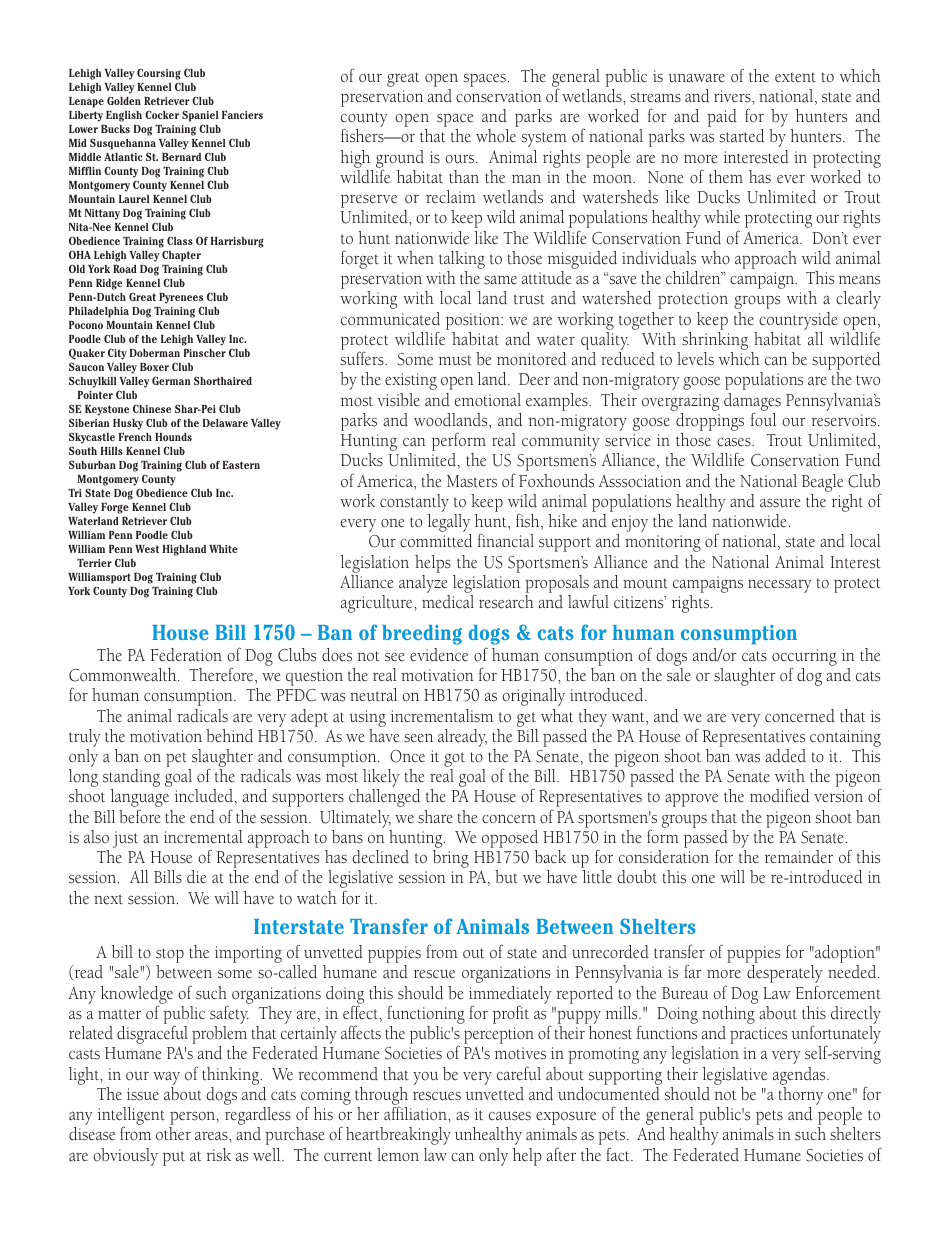 The image size is (952, 1233). Describe the element at coordinates (780, 586) in the screenshot. I see `necessary` at that location.
